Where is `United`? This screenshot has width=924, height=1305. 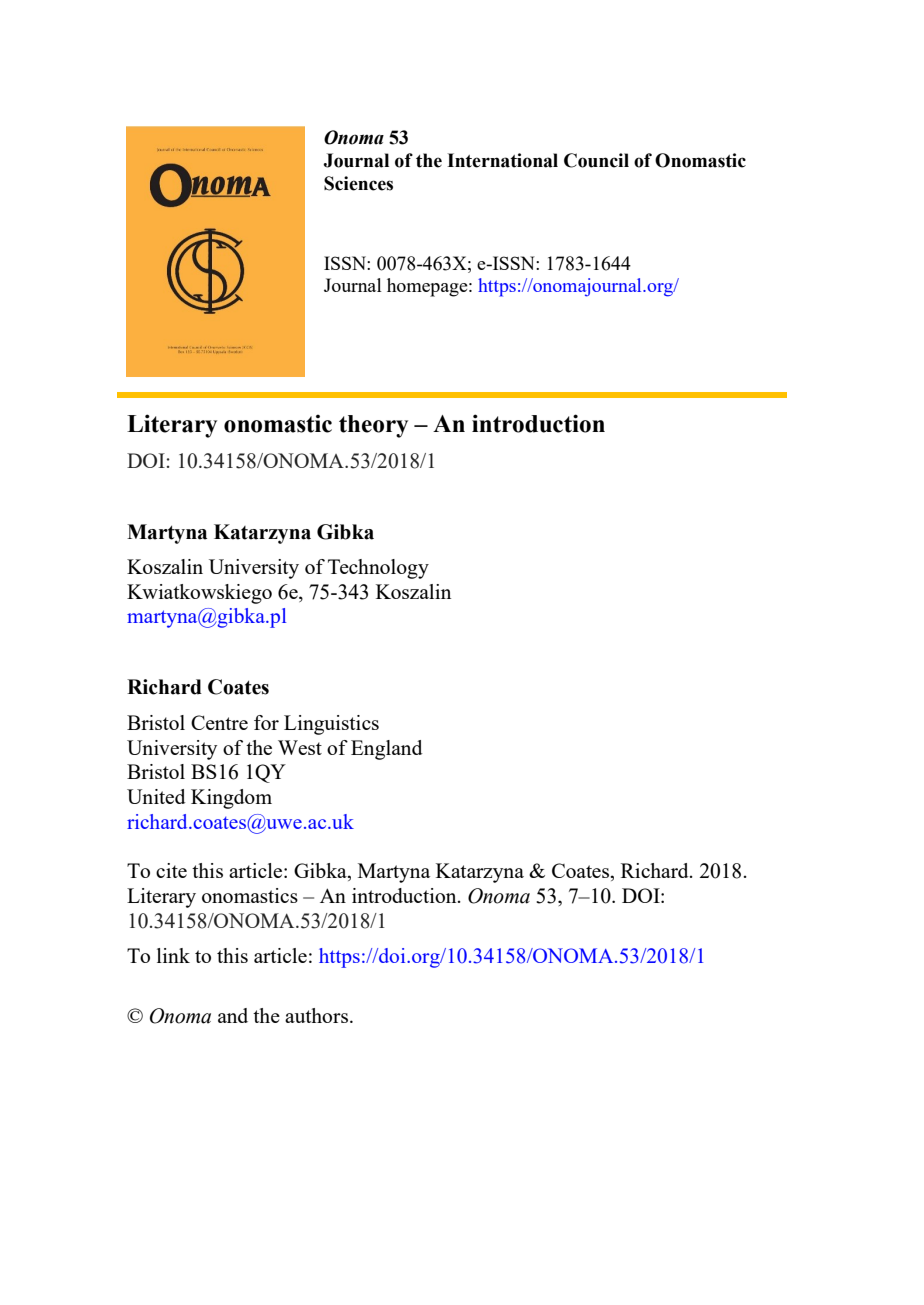 United is located at coordinates (156, 796).
